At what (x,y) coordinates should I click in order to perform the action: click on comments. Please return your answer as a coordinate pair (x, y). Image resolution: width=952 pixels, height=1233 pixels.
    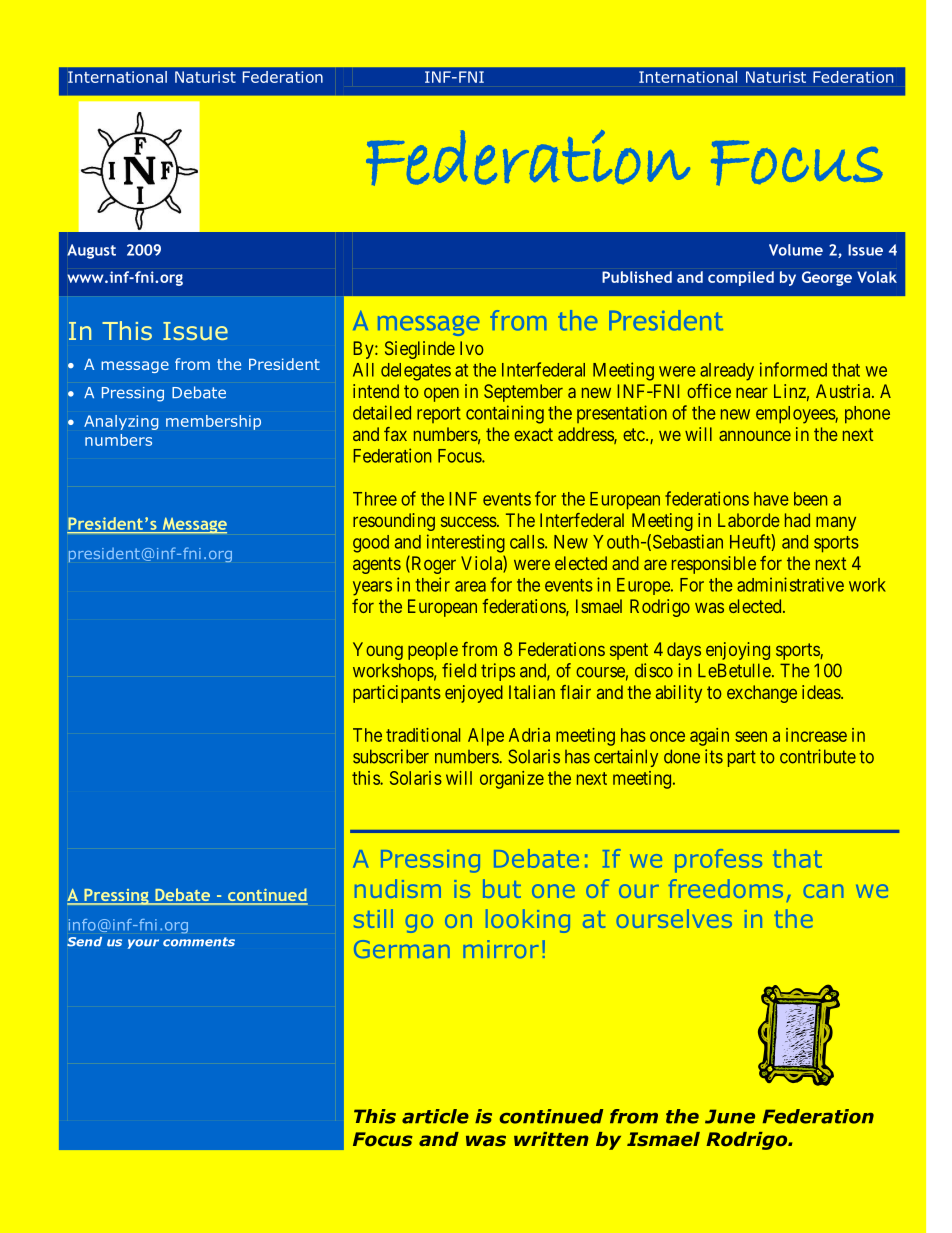
    Looking at the image, I should click on (199, 942).
